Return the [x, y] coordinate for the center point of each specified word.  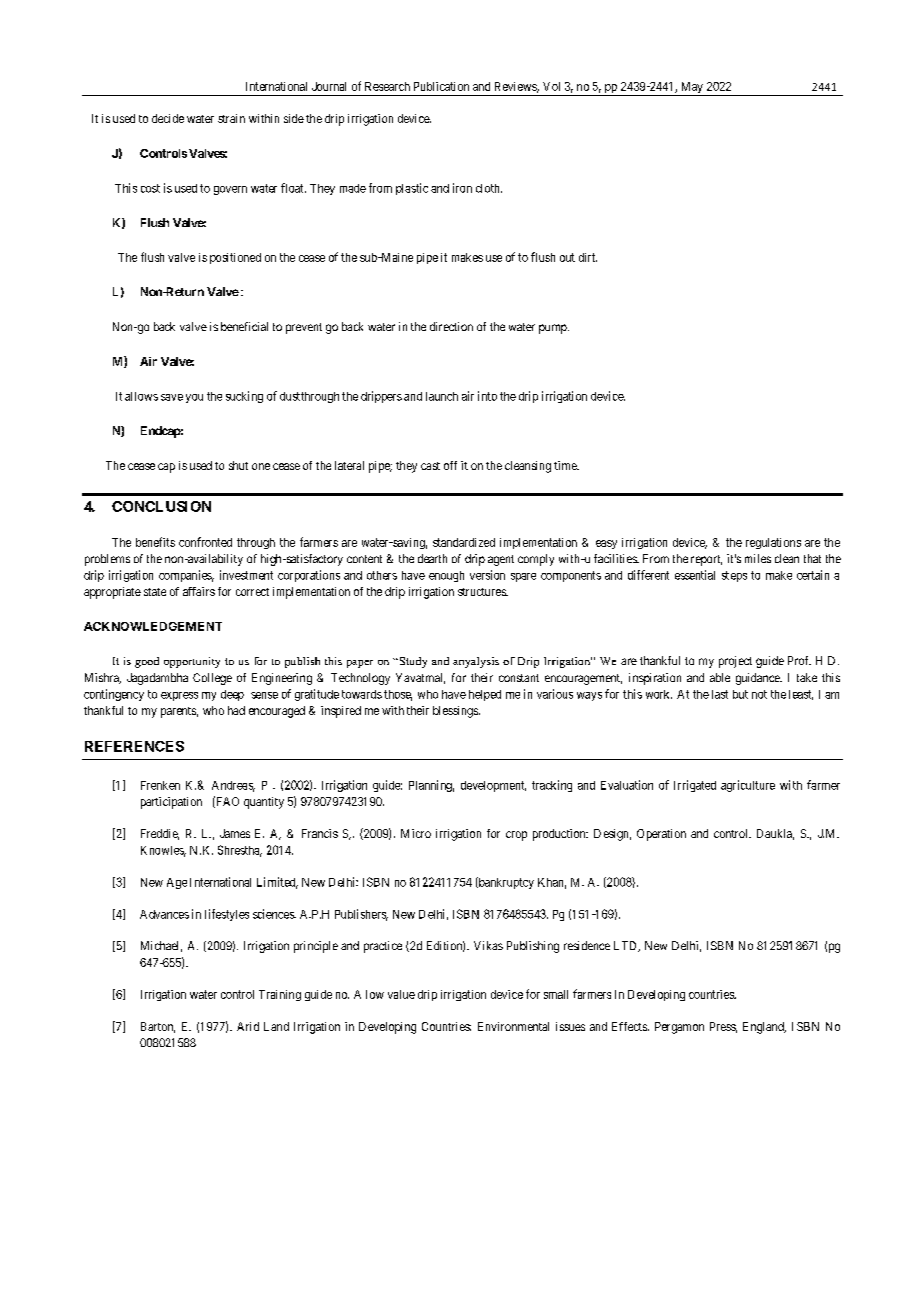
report [706, 560]
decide [168, 118]
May [691, 89]
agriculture [748, 786]
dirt [588, 257]
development [493, 786]
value [401, 994]
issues [570, 1026]
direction [451, 326]
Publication [441, 86]
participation [171, 803]
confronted [205, 542]
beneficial [244, 326]
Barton [158, 1027]
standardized [464, 542]
